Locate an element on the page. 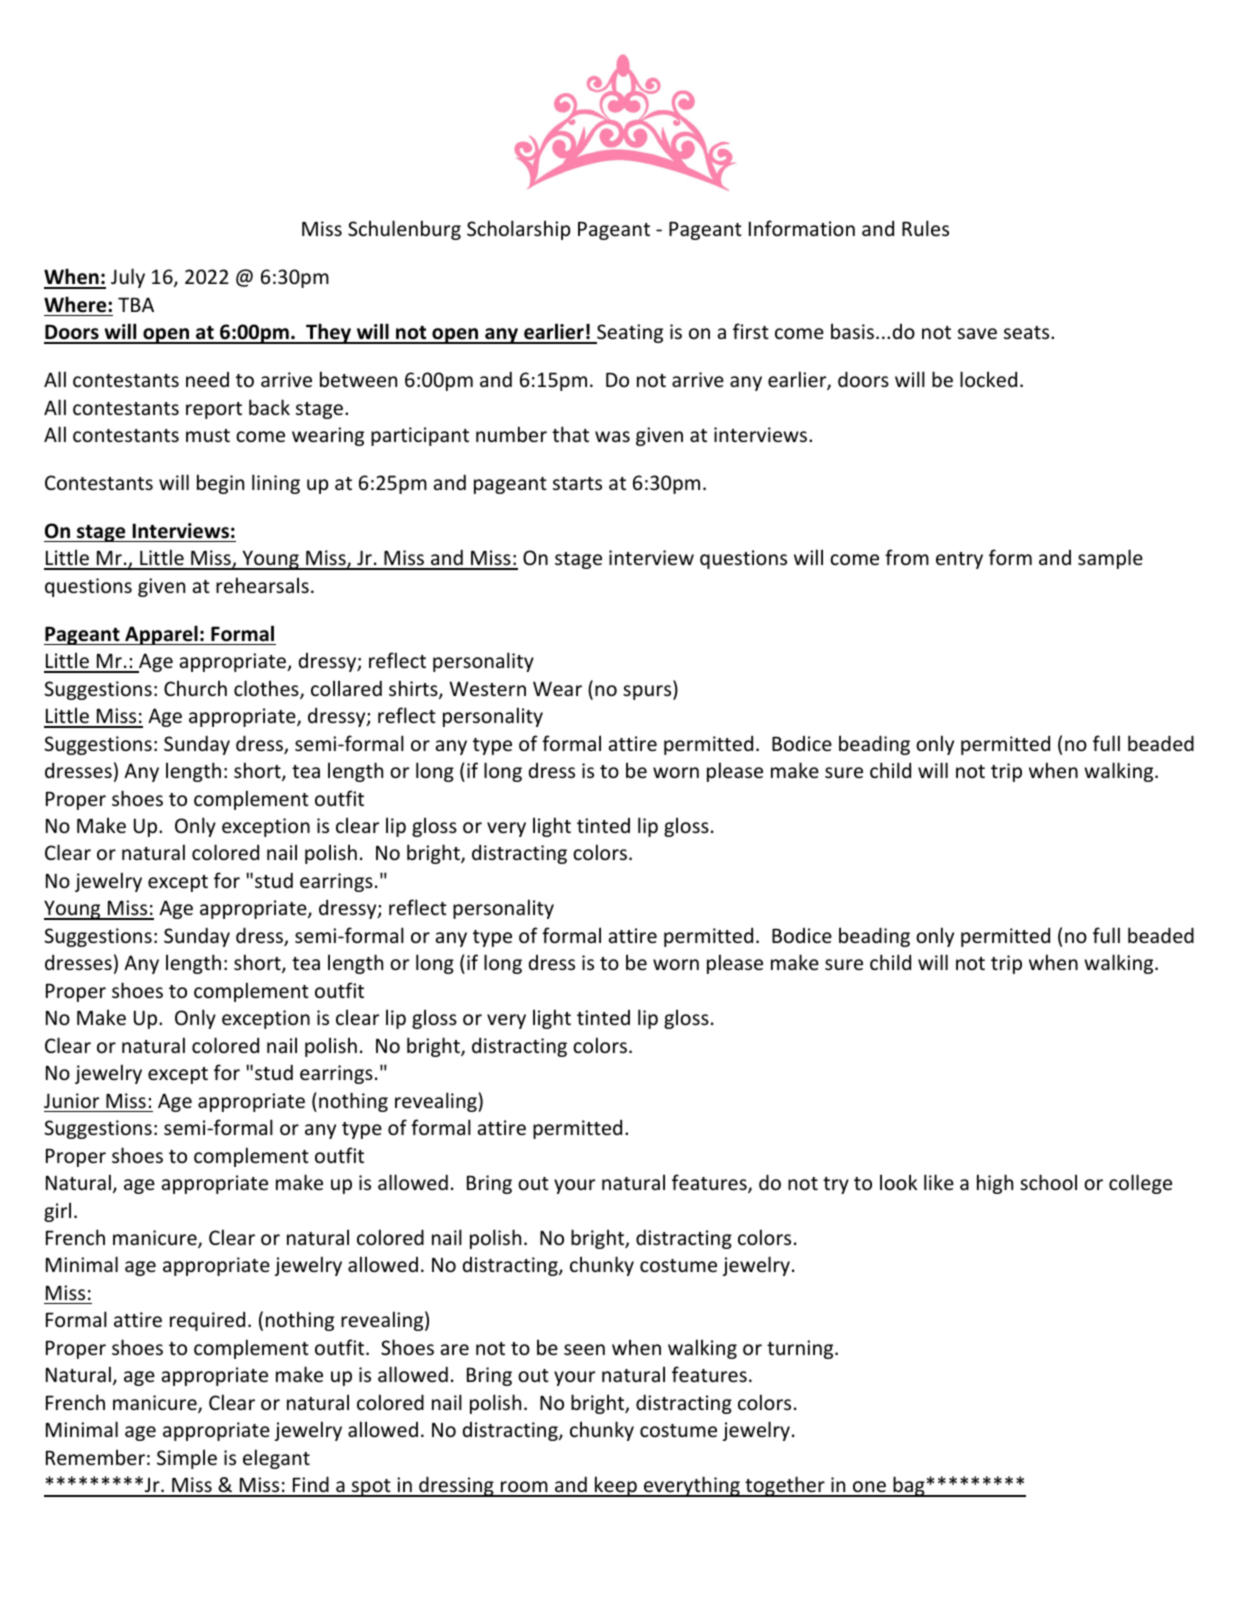  Scholarship is located at coordinates (519, 230).
